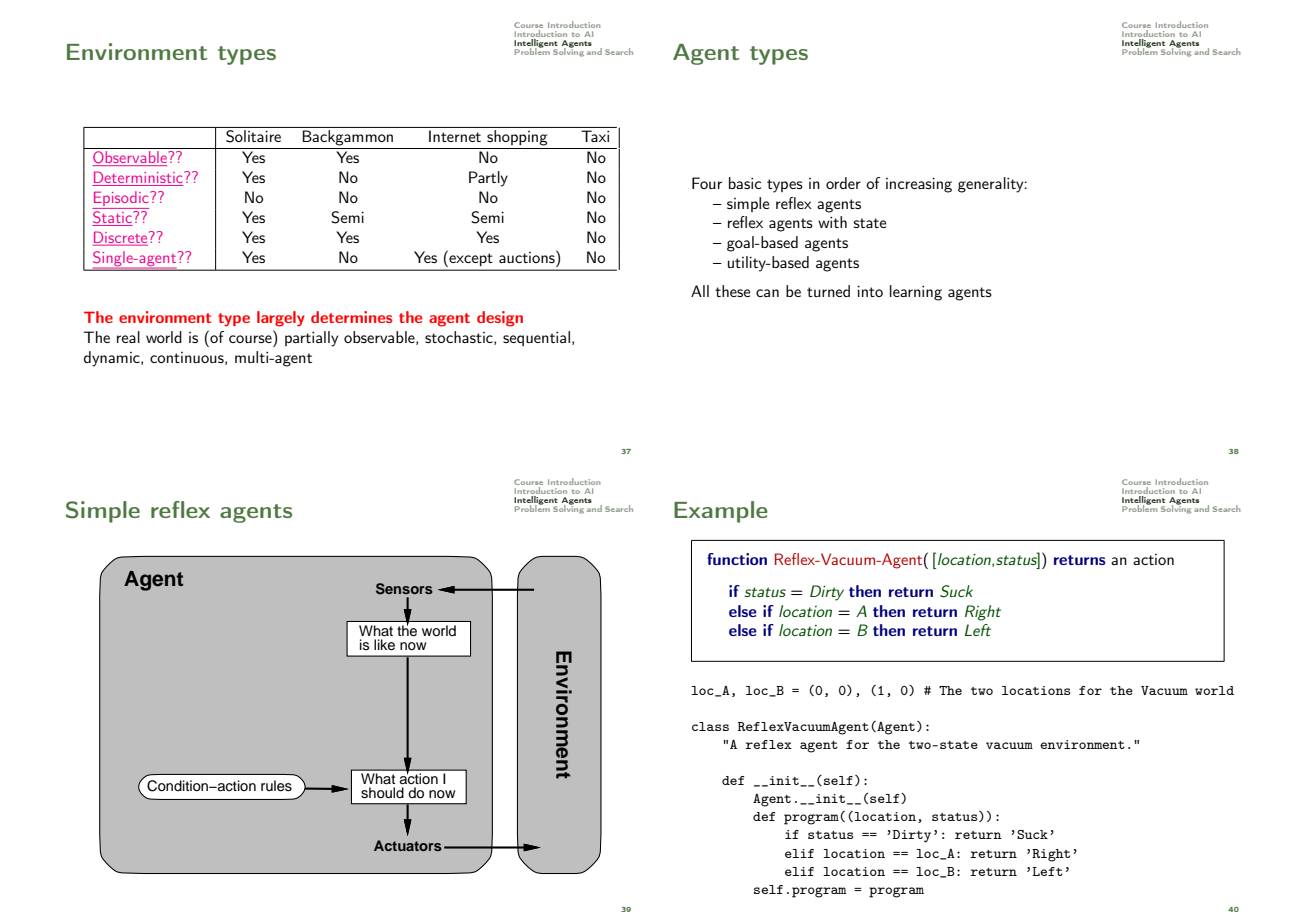 This image has height=924, width=1308. What do you see at coordinates (384, 645) in the image?
I see `like` at bounding box center [384, 645].
